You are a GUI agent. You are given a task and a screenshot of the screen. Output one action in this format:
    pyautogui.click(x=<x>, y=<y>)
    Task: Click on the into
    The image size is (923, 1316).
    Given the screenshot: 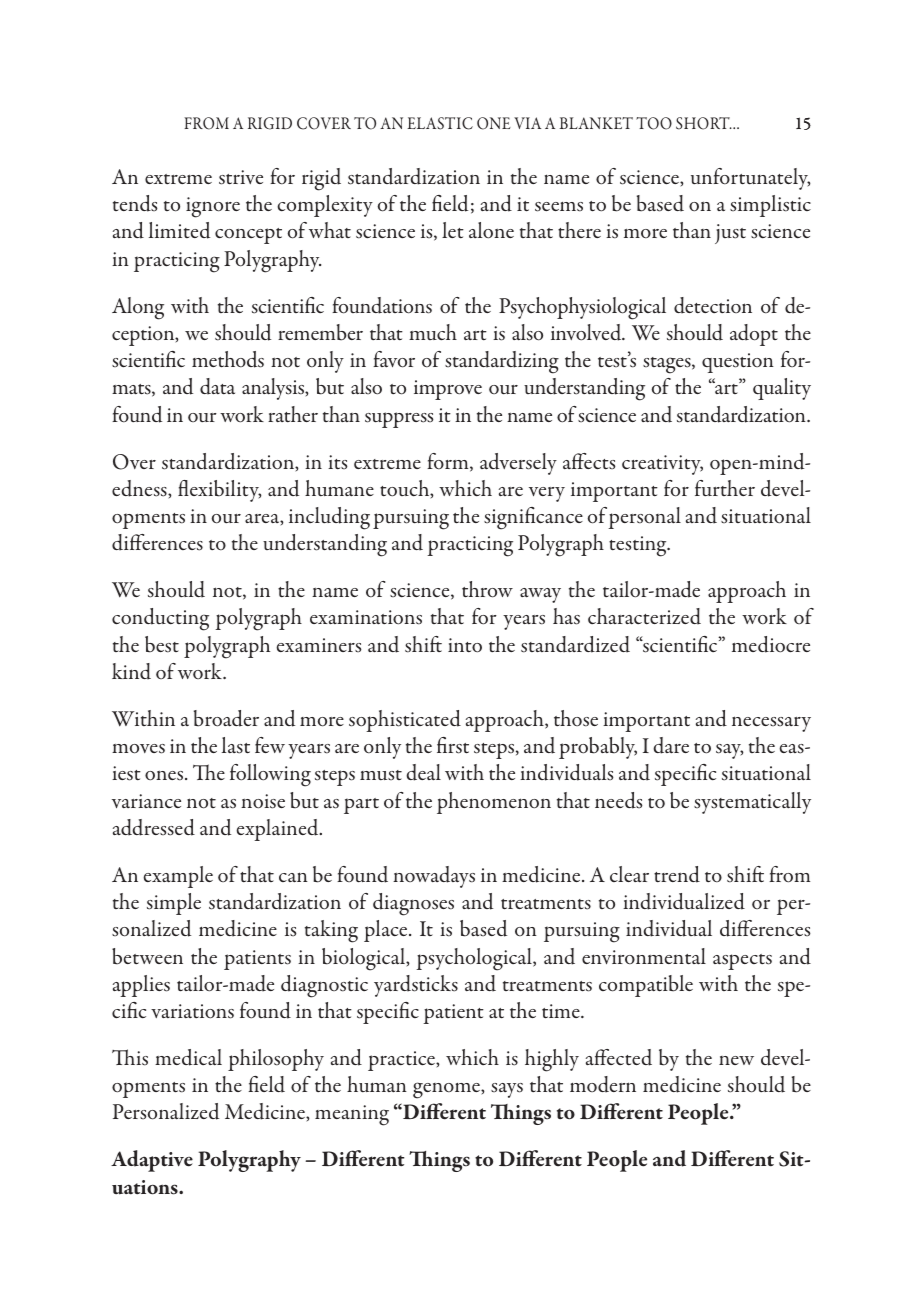 What is the action you would take?
    pyautogui.click(x=465, y=645)
